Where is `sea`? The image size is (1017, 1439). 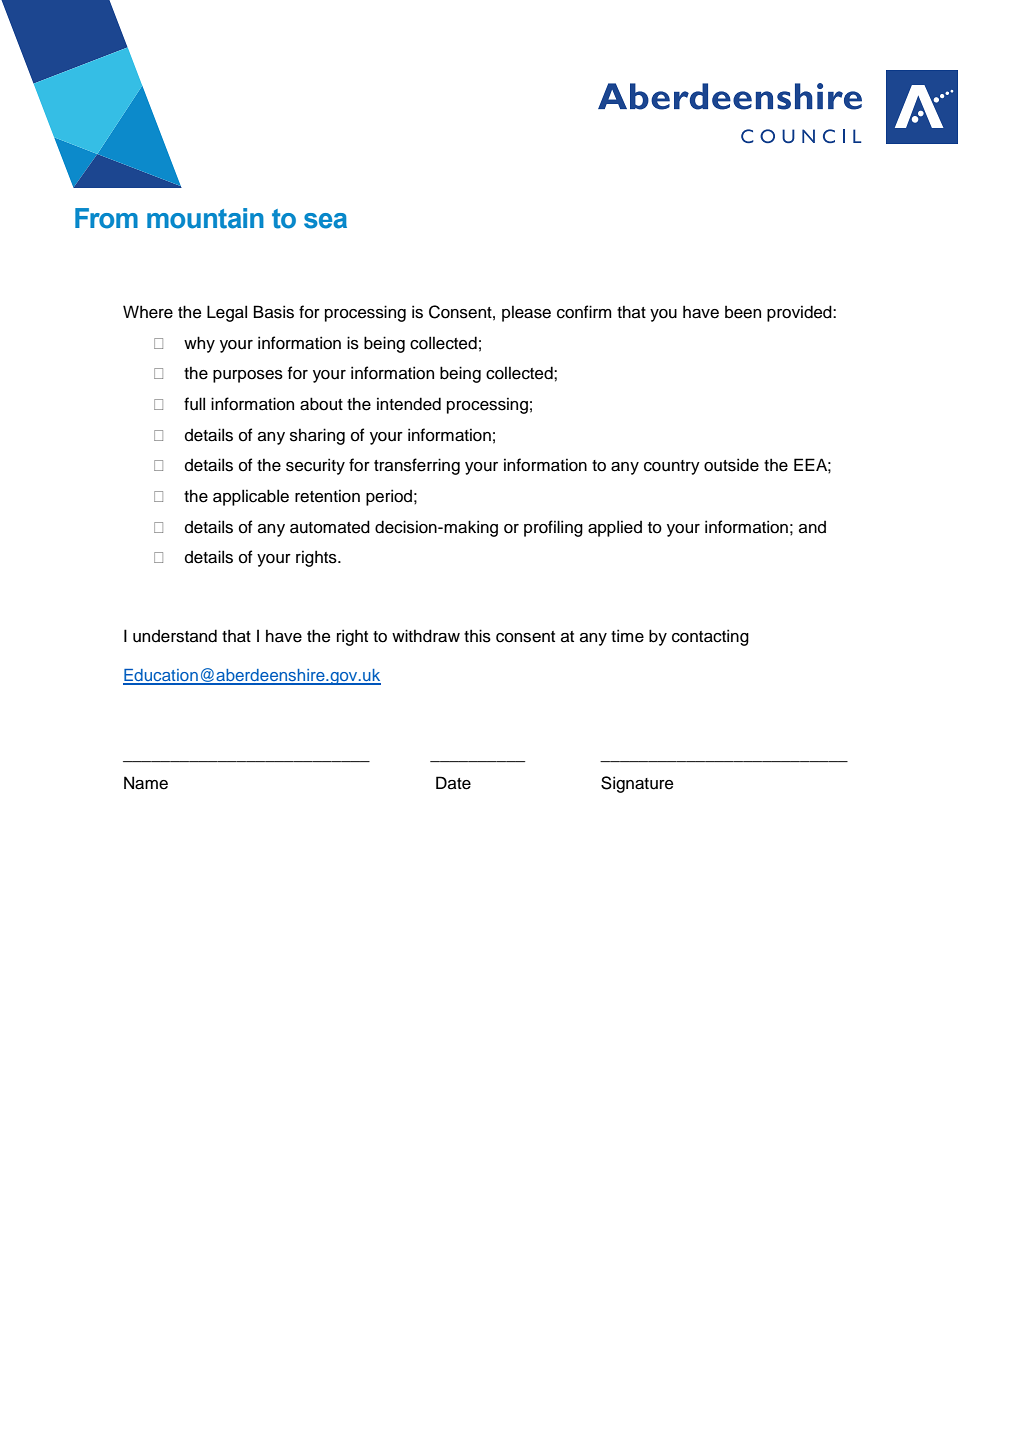 sea is located at coordinates (325, 221).
